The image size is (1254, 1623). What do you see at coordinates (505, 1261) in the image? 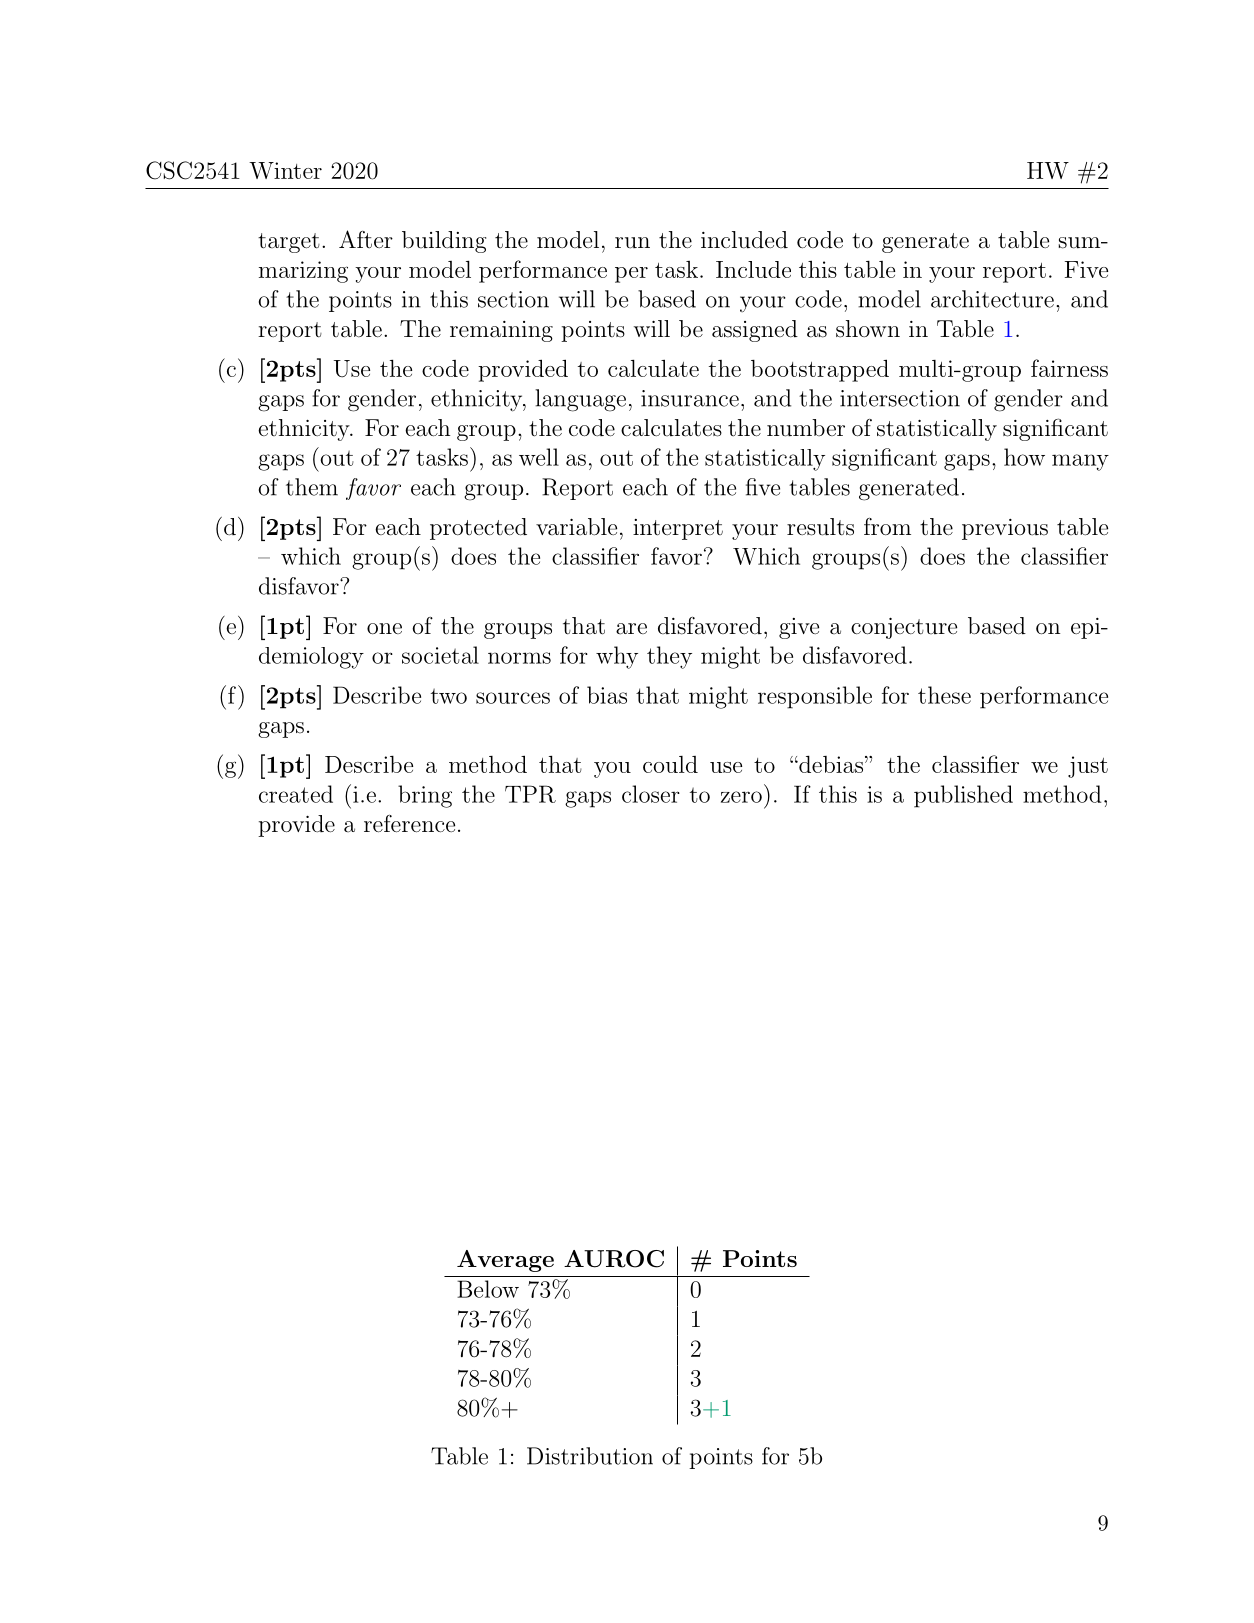
I see `Average` at bounding box center [505, 1261].
